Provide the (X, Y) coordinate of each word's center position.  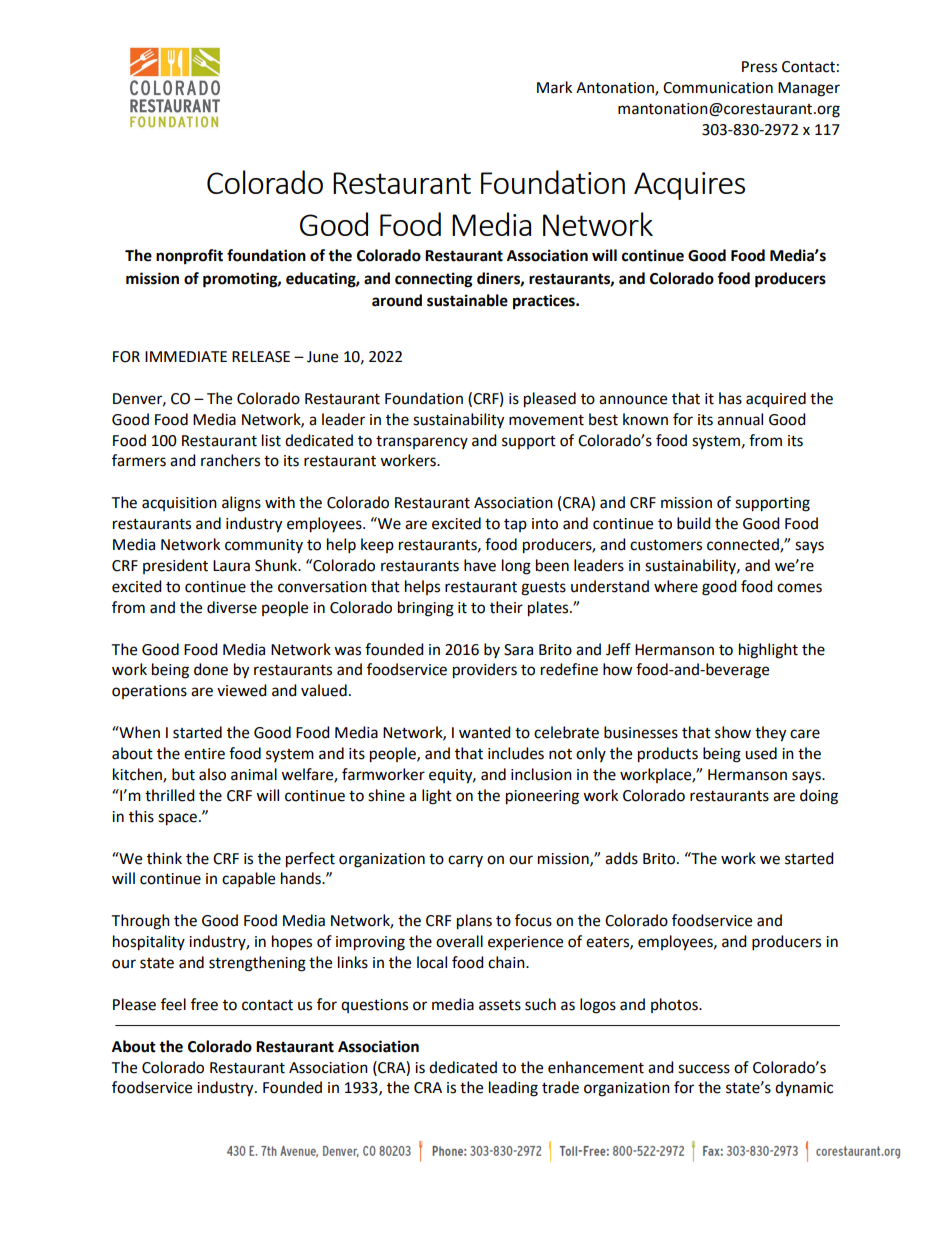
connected (744, 545)
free (204, 1004)
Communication (718, 88)
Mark (554, 87)
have (480, 565)
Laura (231, 566)
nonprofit (189, 257)
